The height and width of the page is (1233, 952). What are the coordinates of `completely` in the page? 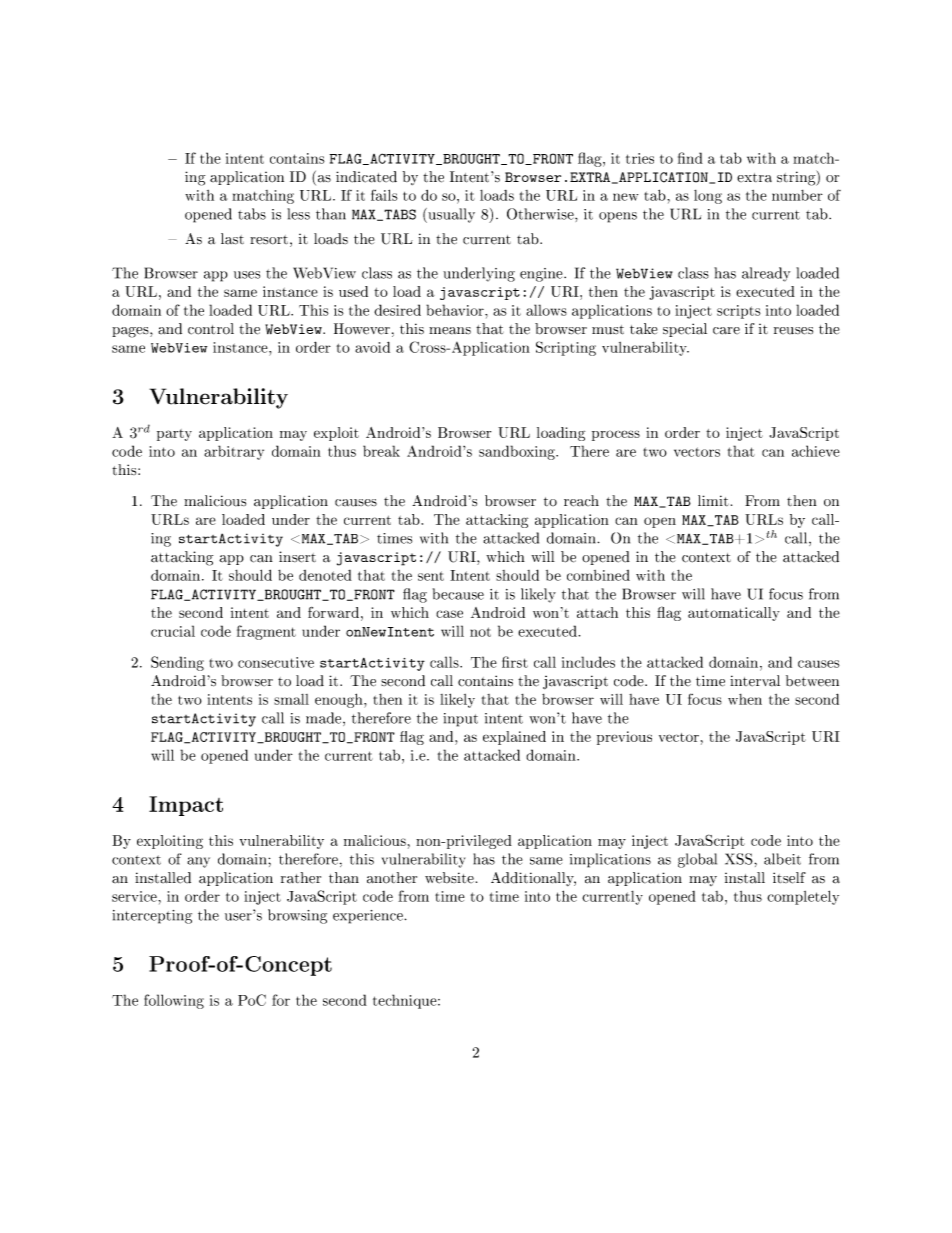 It's located at (803, 897).
